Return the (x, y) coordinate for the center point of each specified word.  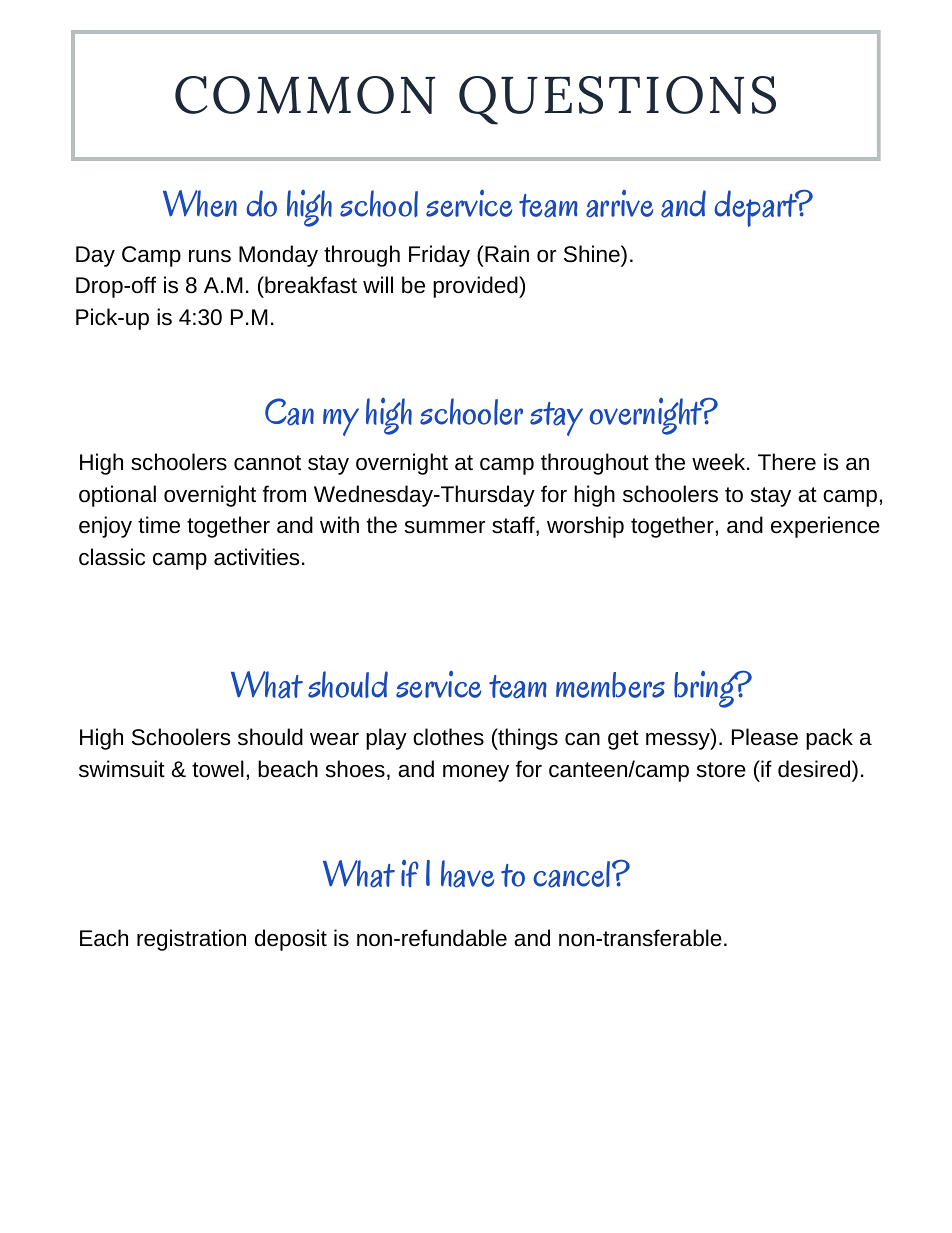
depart (756, 208)
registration (191, 940)
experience (825, 527)
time (159, 524)
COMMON (305, 95)
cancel (573, 874)
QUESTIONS (617, 100)
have (467, 874)
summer (445, 527)
